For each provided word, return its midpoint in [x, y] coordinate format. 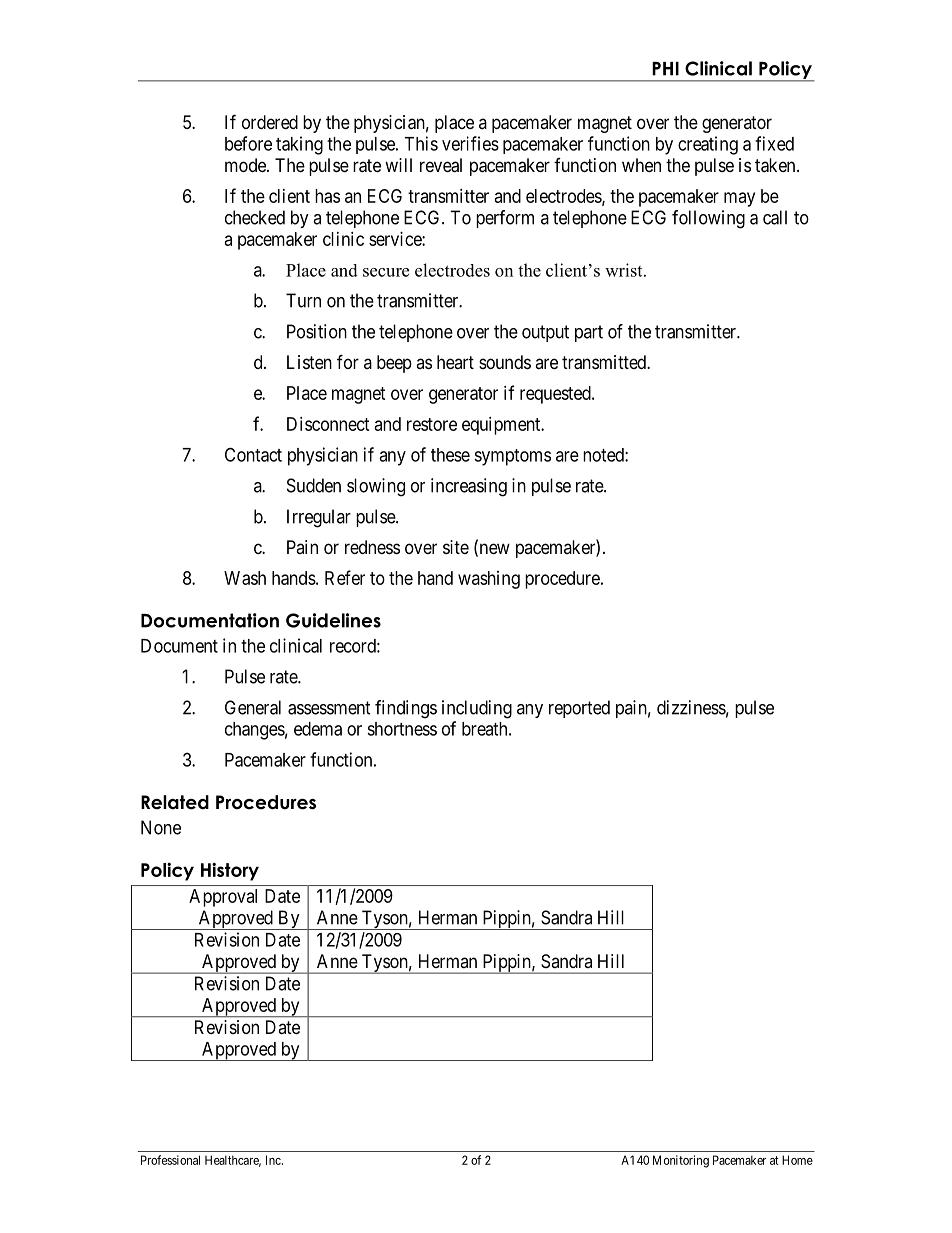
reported [579, 709]
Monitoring [681, 1161]
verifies [470, 143]
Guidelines [333, 620]
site [456, 547]
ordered [270, 122]
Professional [170, 1160]
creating [708, 145]
